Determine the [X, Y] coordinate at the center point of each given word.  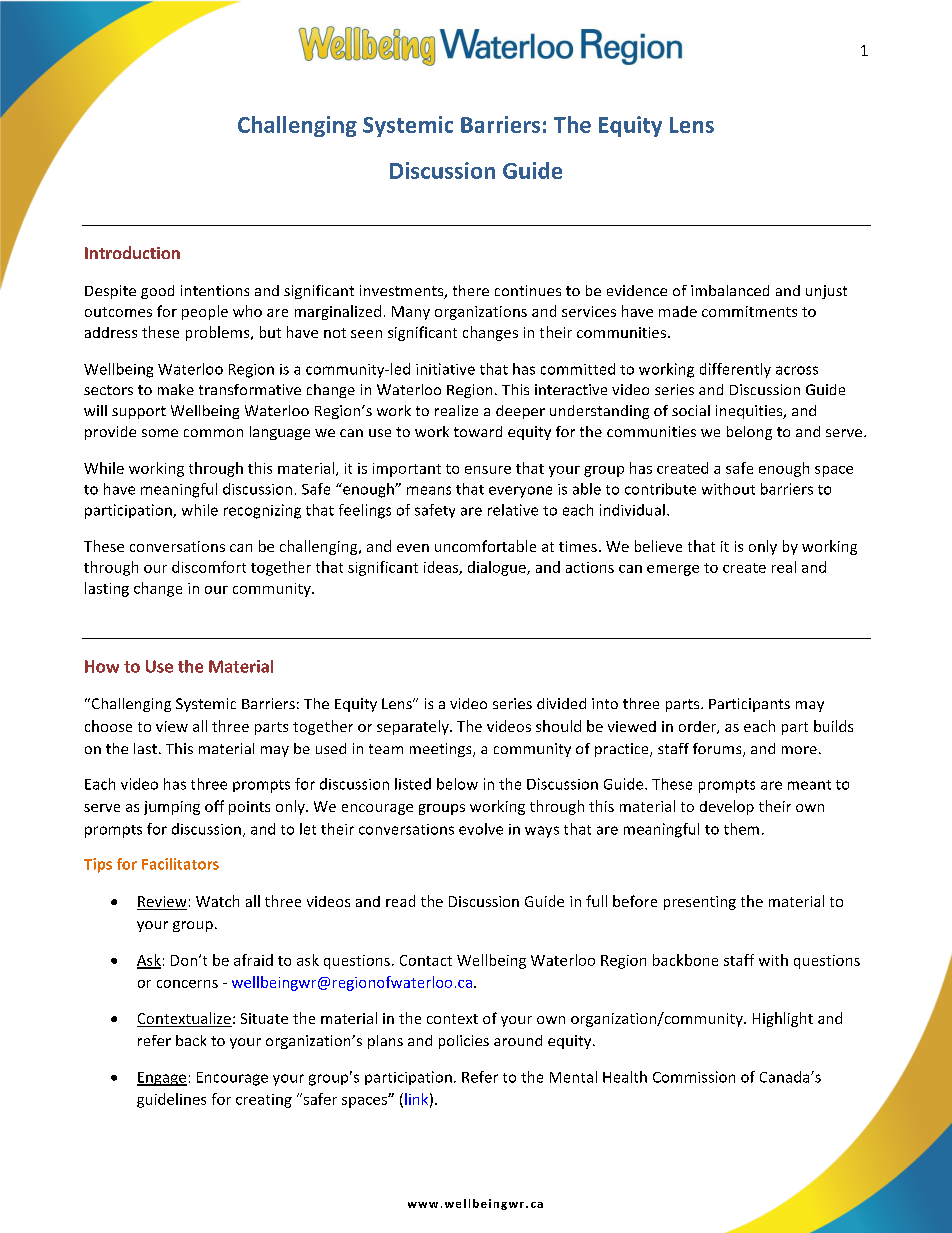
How [102, 666]
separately [414, 727]
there [471, 290]
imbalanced [730, 290]
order [698, 727]
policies [464, 1042]
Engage [162, 1079]
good [157, 292]
